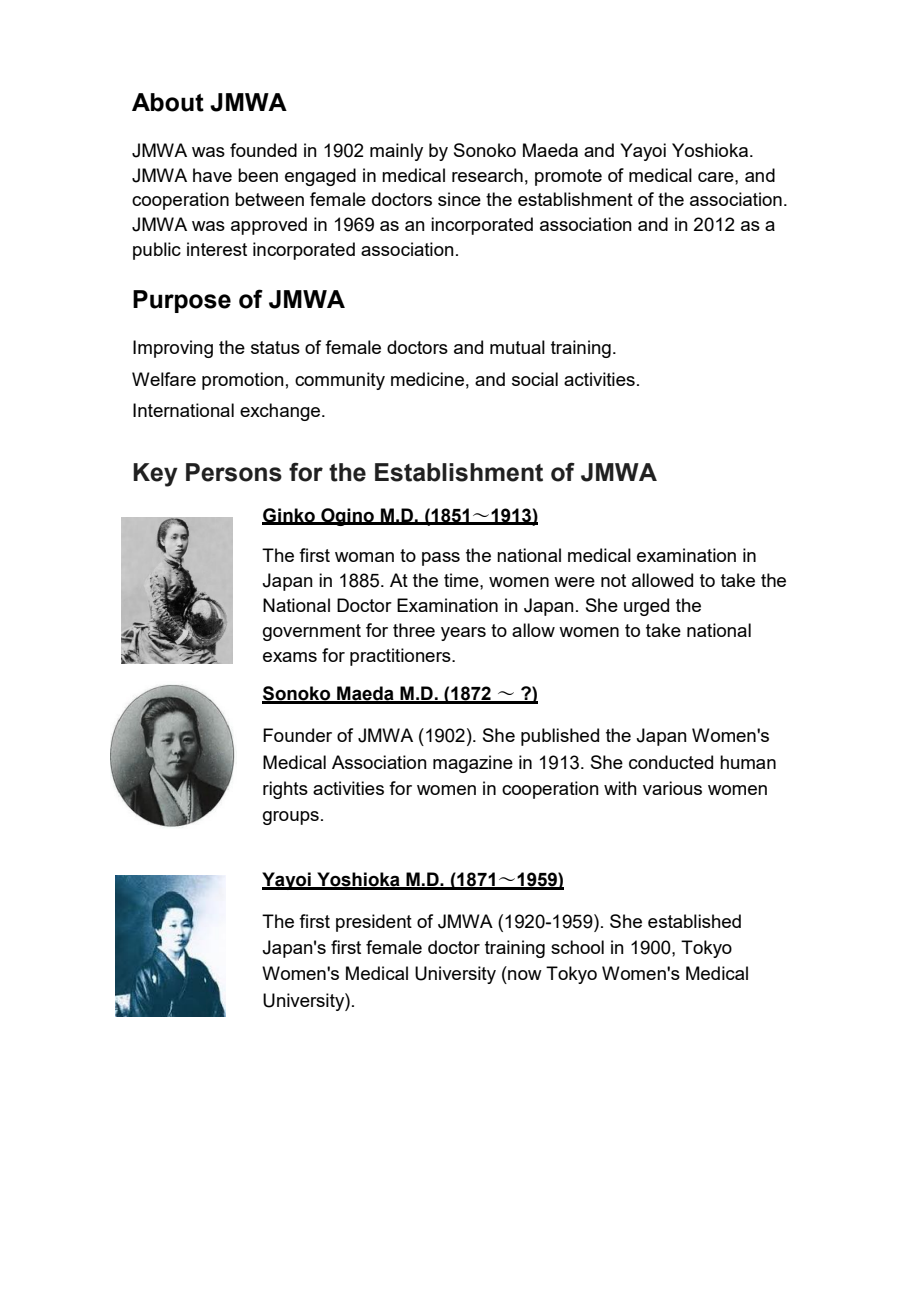 The height and width of the screenshot is (1310, 924). Describe the element at coordinates (525, 975) in the screenshot. I see `now` at that location.
